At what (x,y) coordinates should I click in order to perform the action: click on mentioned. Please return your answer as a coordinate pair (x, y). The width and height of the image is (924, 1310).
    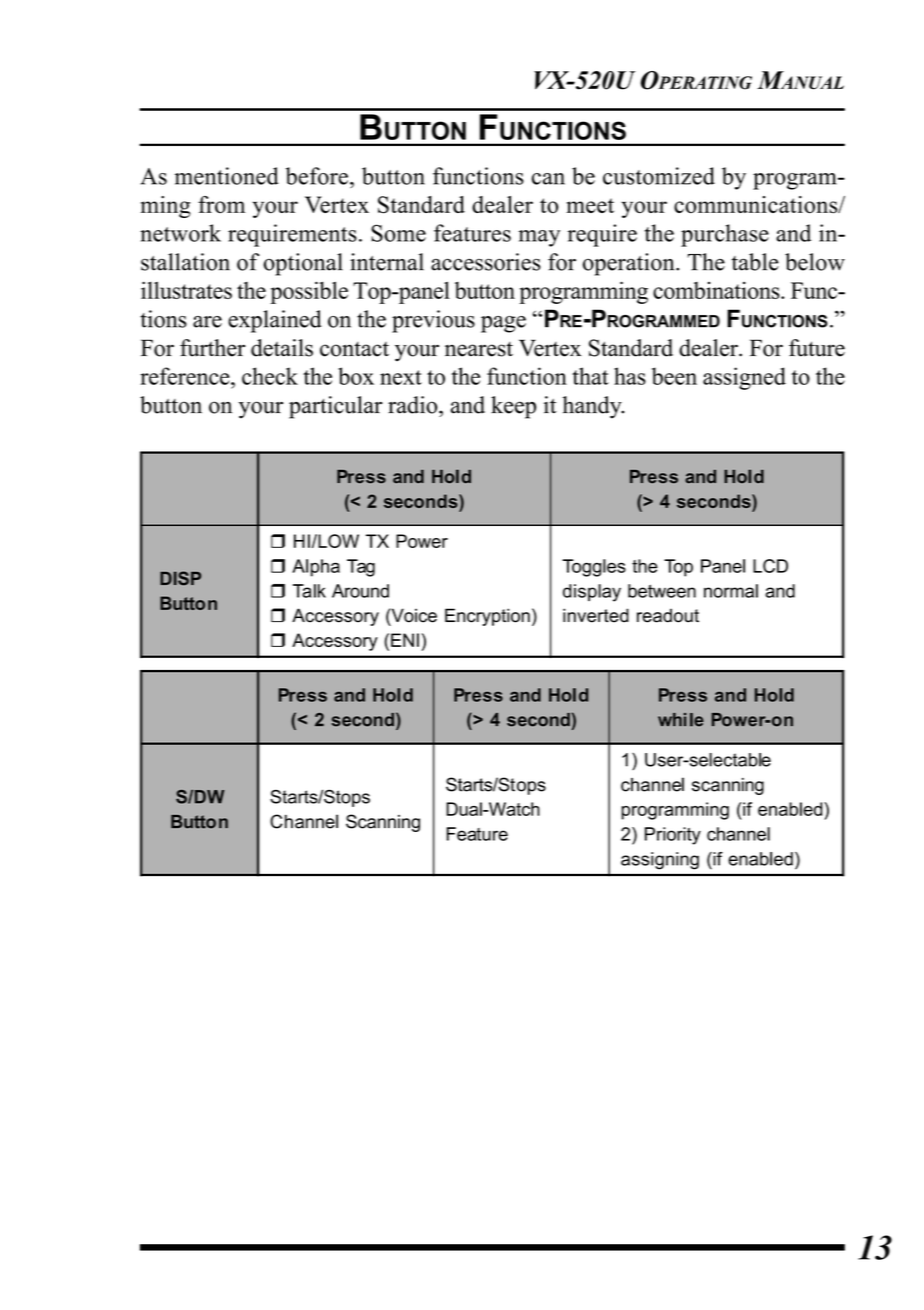
    Looking at the image, I should click on (227, 176).
